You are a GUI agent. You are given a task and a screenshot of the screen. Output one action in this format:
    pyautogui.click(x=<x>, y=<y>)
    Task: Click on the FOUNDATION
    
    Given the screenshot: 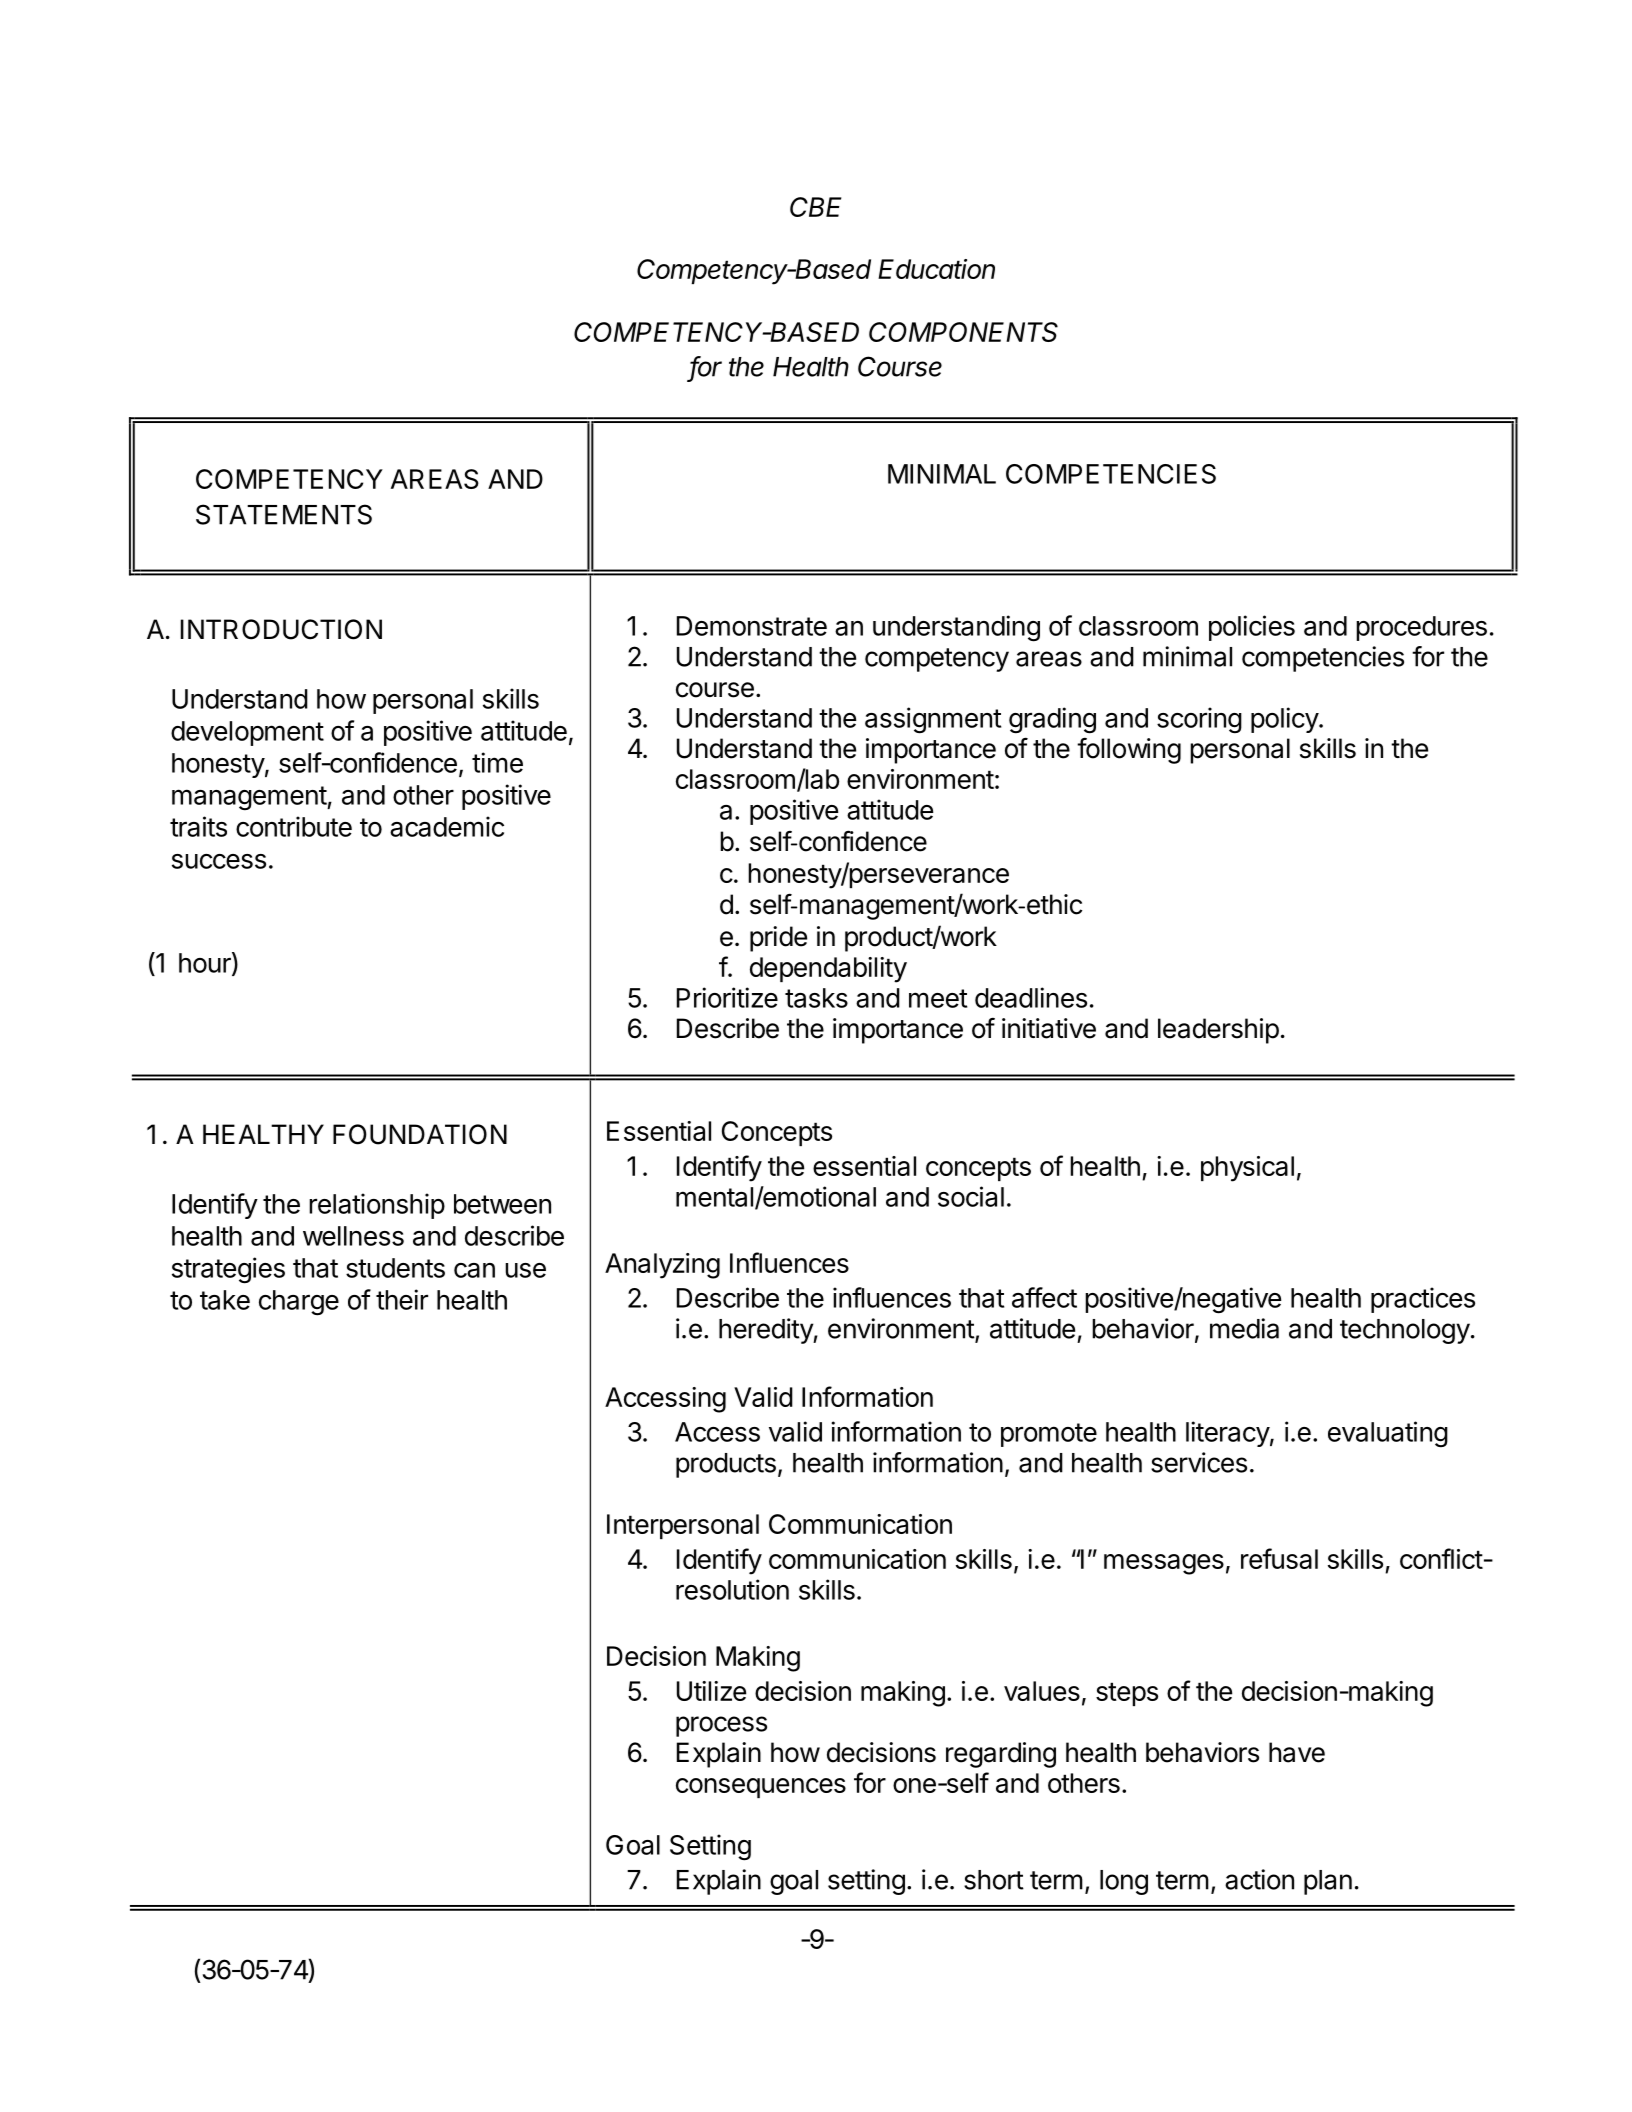 What is the action you would take?
    pyautogui.click(x=420, y=1134)
